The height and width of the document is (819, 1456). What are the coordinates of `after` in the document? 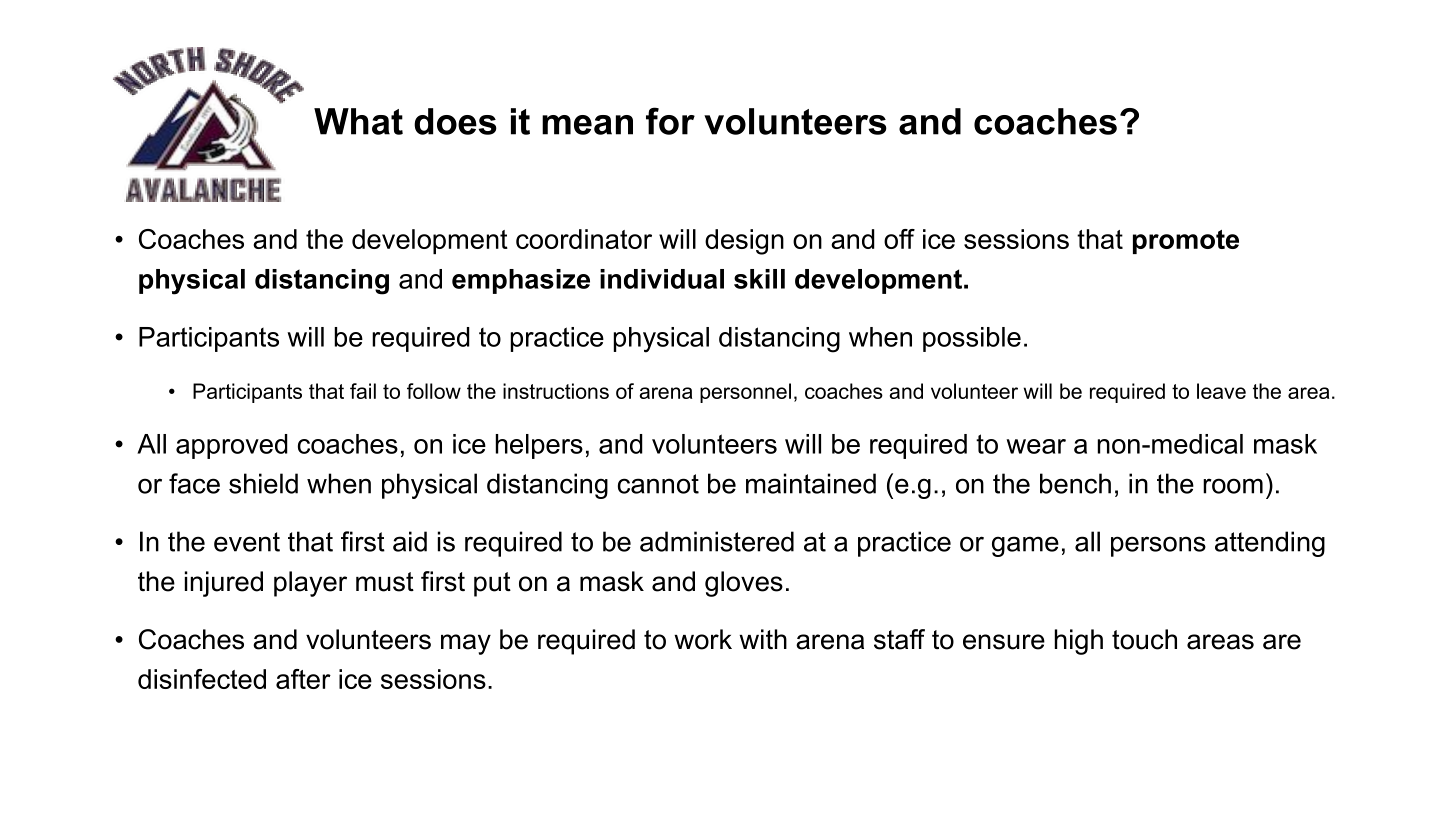 It's located at (303, 679).
